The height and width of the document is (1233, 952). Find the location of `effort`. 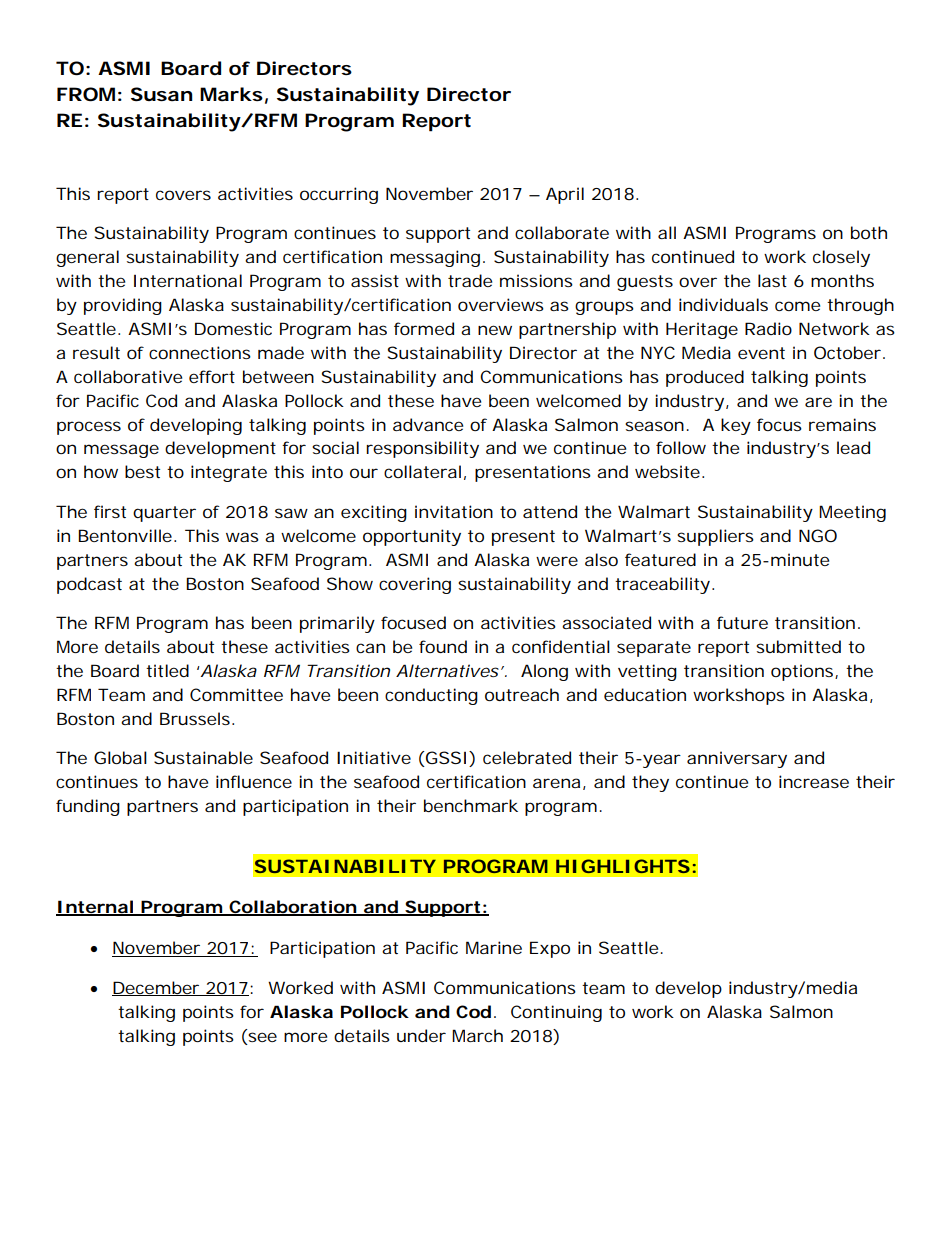

effort is located at coordinates (212, 376).
